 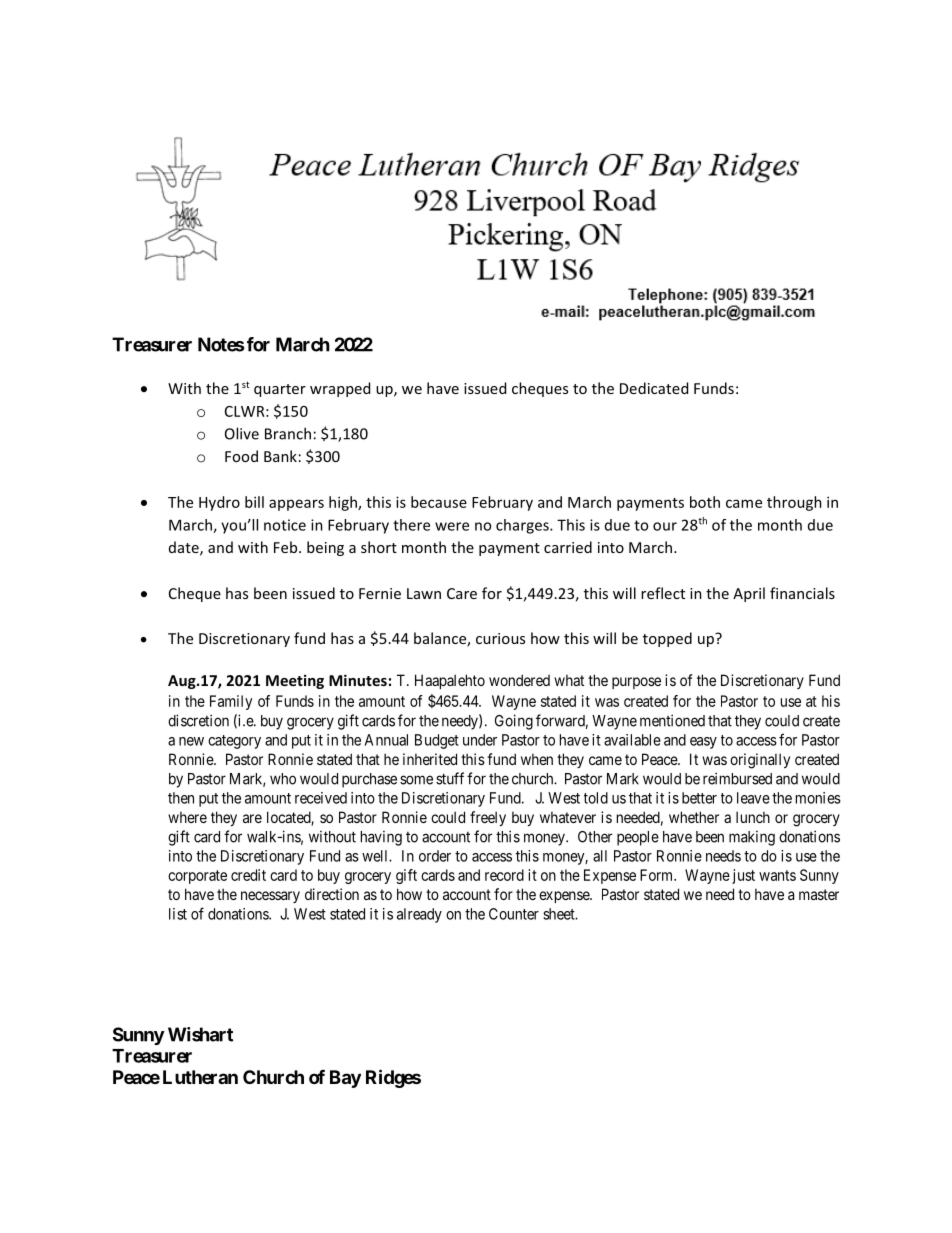 I want to click on easy, so click(x=703, y=743).
